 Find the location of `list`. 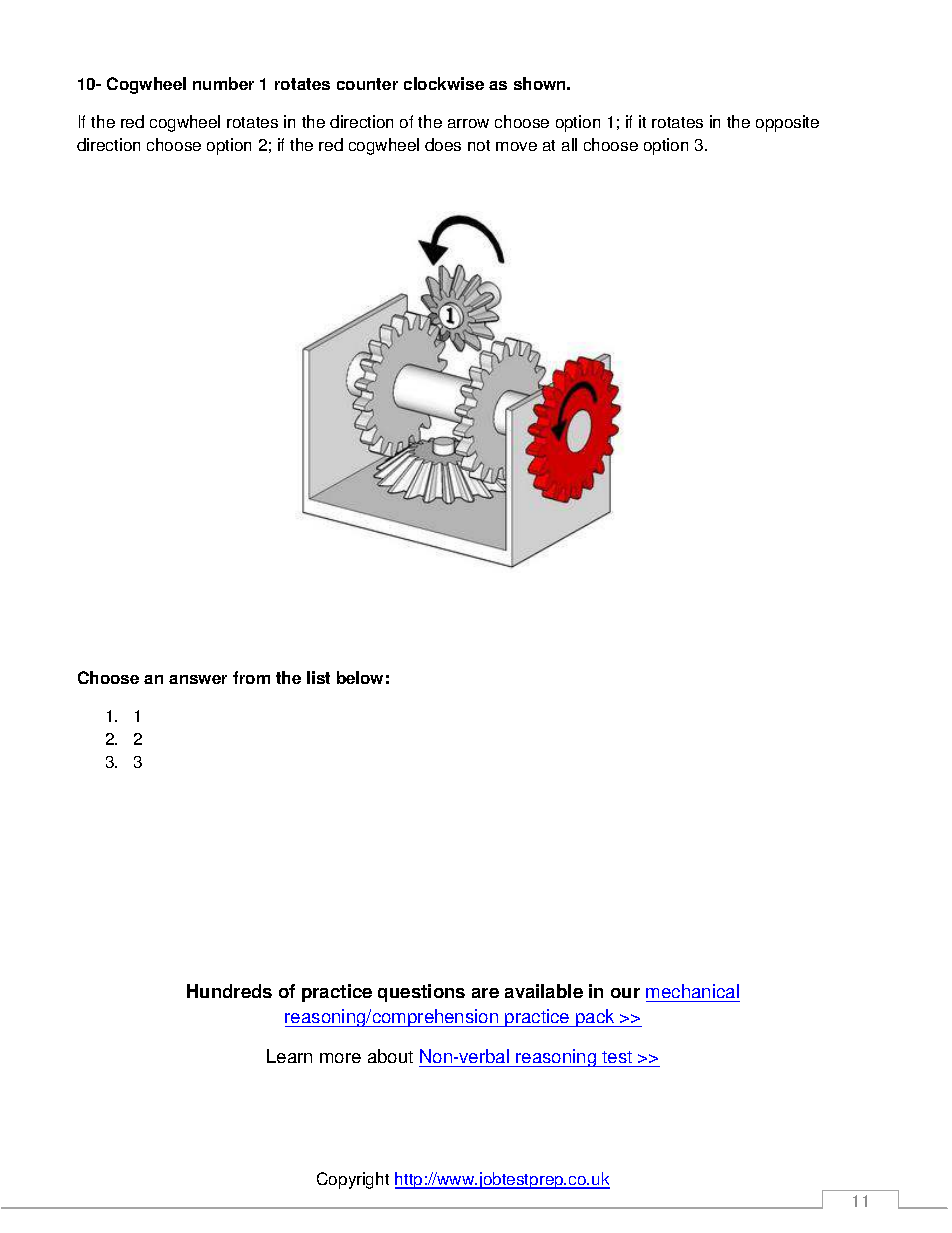

list is located at coordinates (318, 677).
